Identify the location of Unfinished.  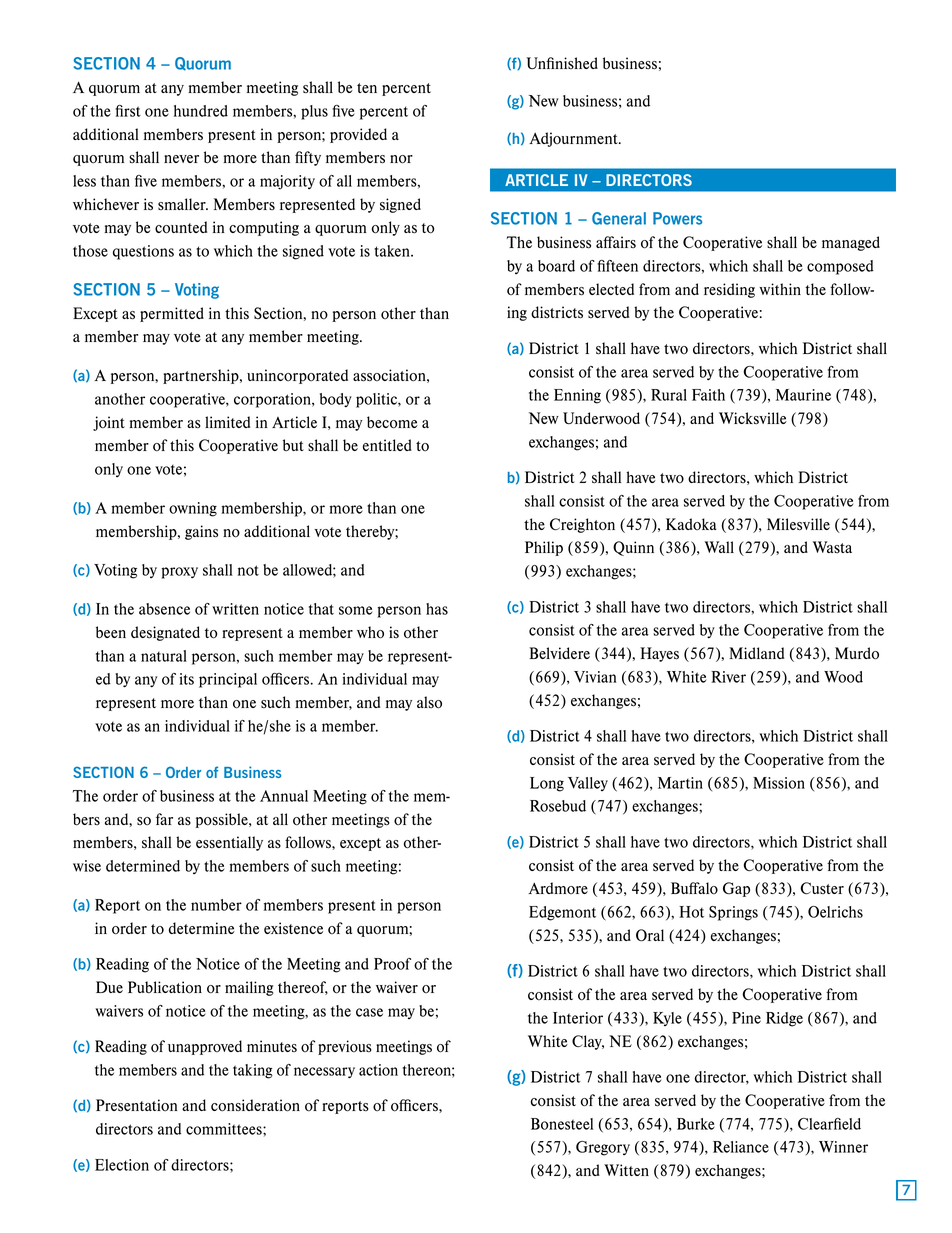
(562, 63).
